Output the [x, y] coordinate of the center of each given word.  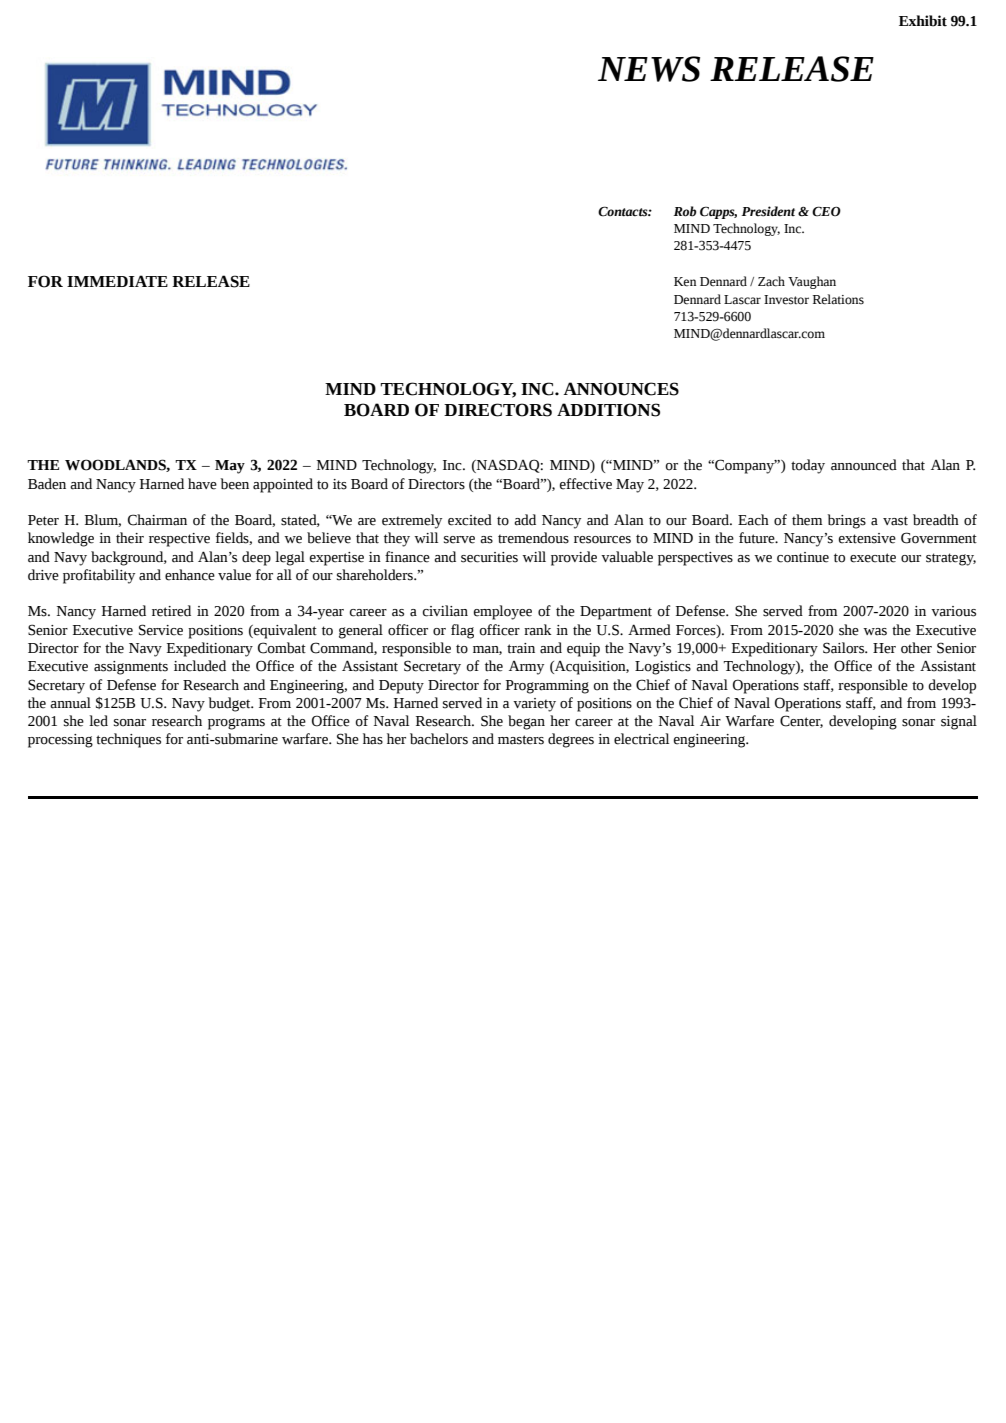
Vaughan [812, 282]
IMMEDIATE [117, 281]
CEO [826, 211]
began [526, 722]
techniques [128, 740]
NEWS [649, 69]
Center [801, 721]
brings [847, 521]
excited [470, 520]
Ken [685, 282]
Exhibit [923, 21]
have [202, 484]
